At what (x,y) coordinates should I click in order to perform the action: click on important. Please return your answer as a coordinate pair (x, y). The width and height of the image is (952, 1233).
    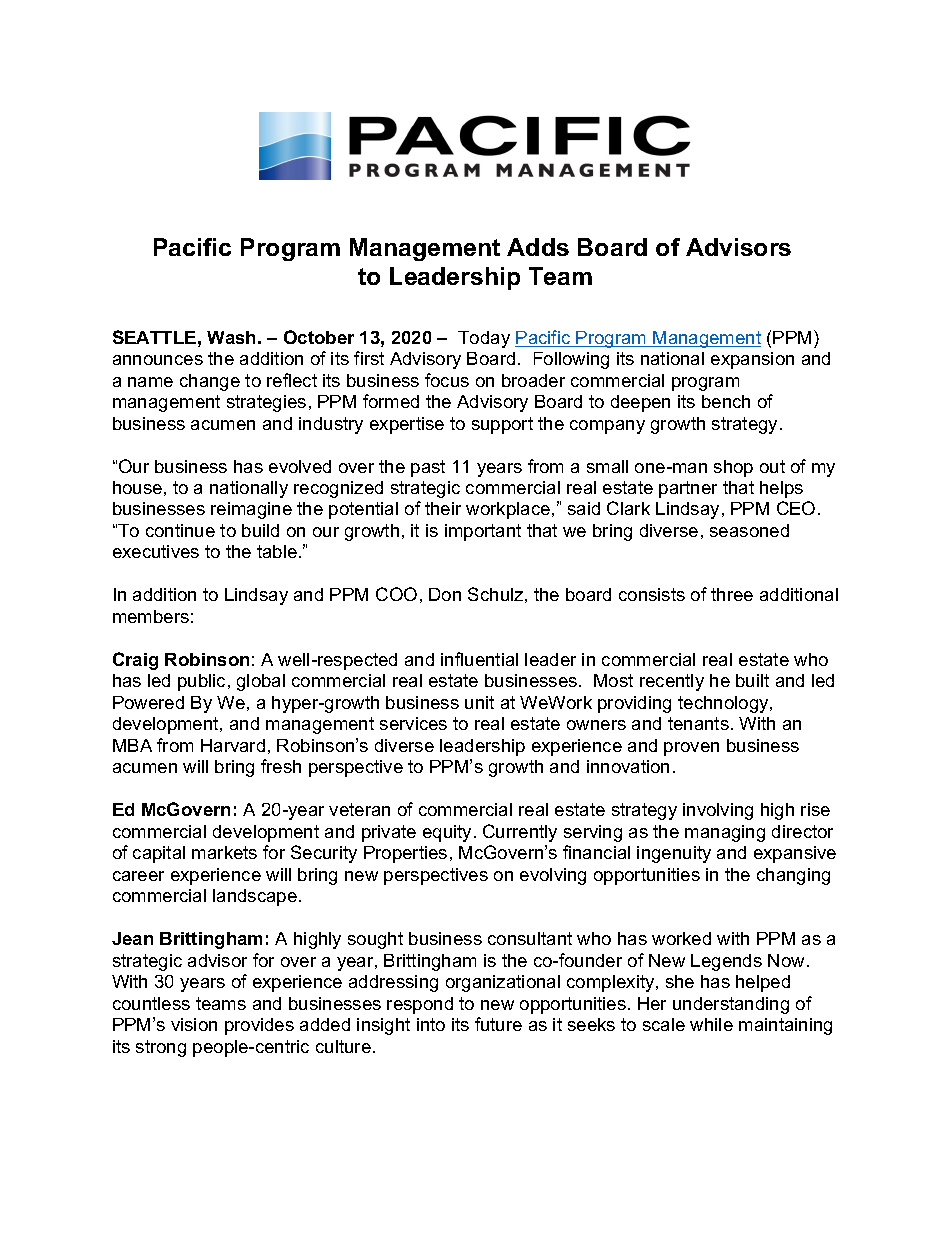
    Looking at the image, I should click on (483, 532).
